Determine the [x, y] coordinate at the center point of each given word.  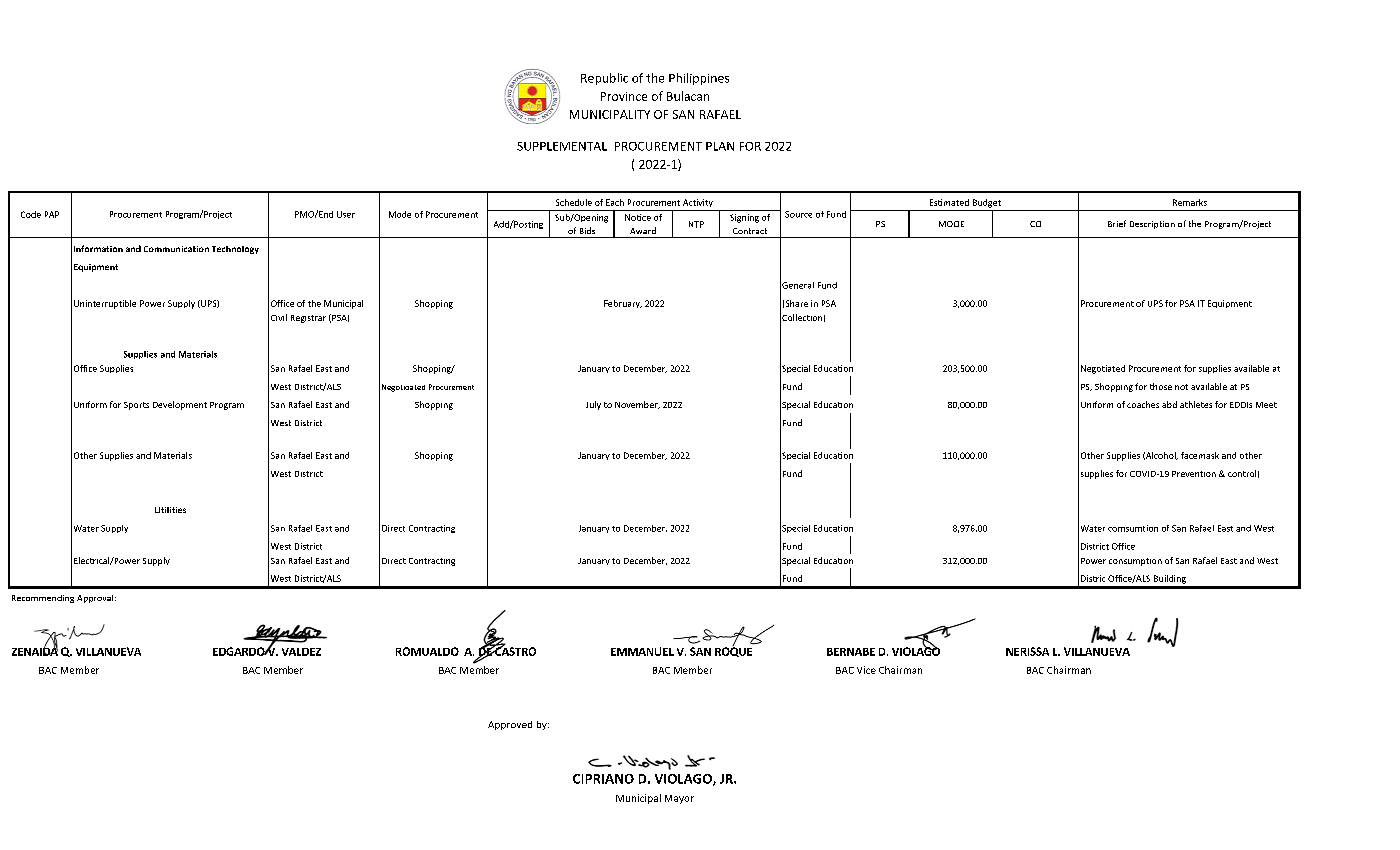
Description [1152, 225]
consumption [1135, 562]
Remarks [1190, 202]
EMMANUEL [642, 651]
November [637, 405]
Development [180, 405]
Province [624, 96]
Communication [176, 249]
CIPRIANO [603, 779]
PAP [52, 214]
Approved [510, 725]
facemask [1200, 455]
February [623, 304]
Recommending [43, 599]
